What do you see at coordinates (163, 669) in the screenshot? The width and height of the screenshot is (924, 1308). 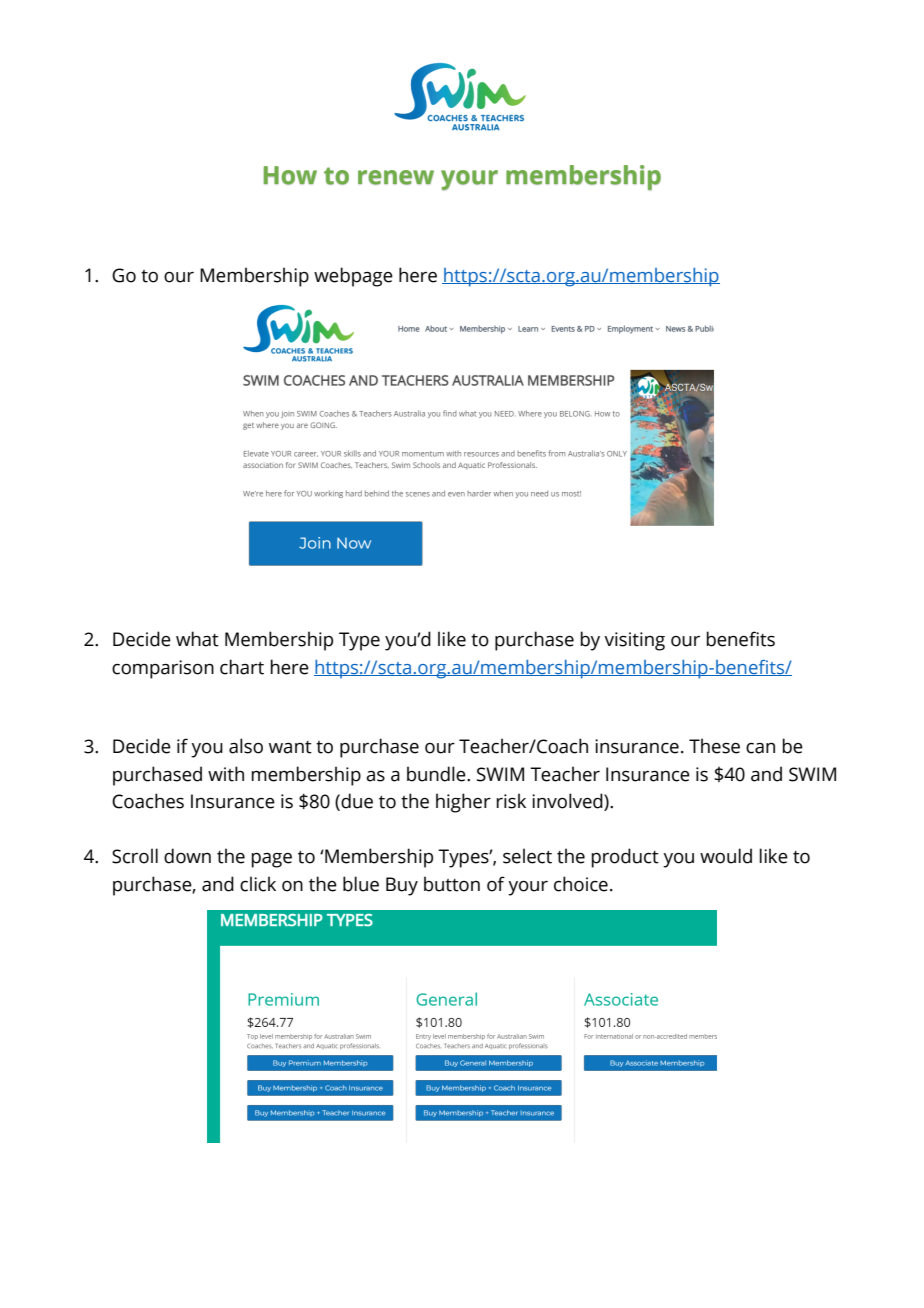 I see `comparison` at bounding box center [163, 669].
